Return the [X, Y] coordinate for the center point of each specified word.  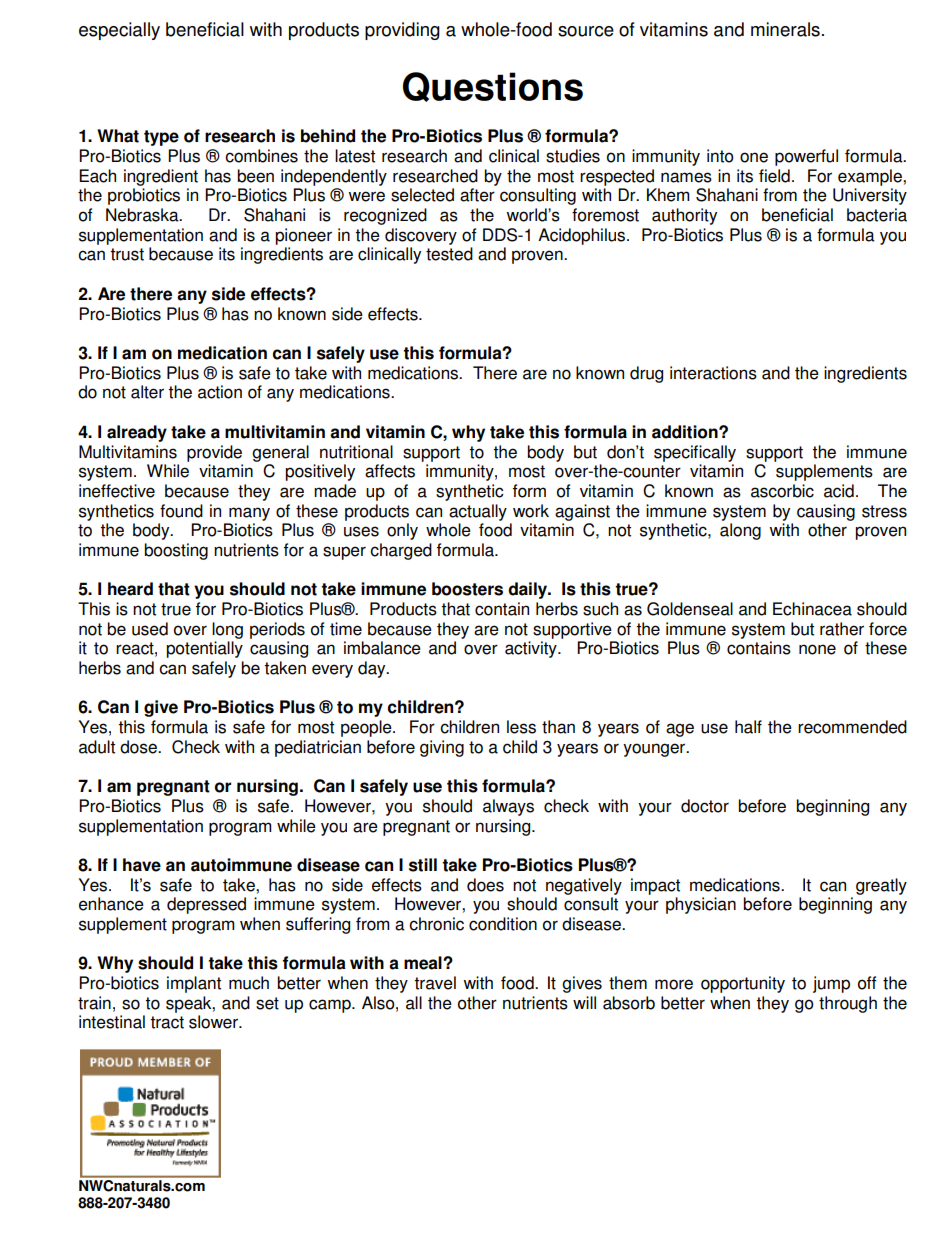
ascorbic [782, 491]
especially [119, 31]
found [181, 511]
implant [194, 984]
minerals [785, 29]
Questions [493, 87]
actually [478, 512]
